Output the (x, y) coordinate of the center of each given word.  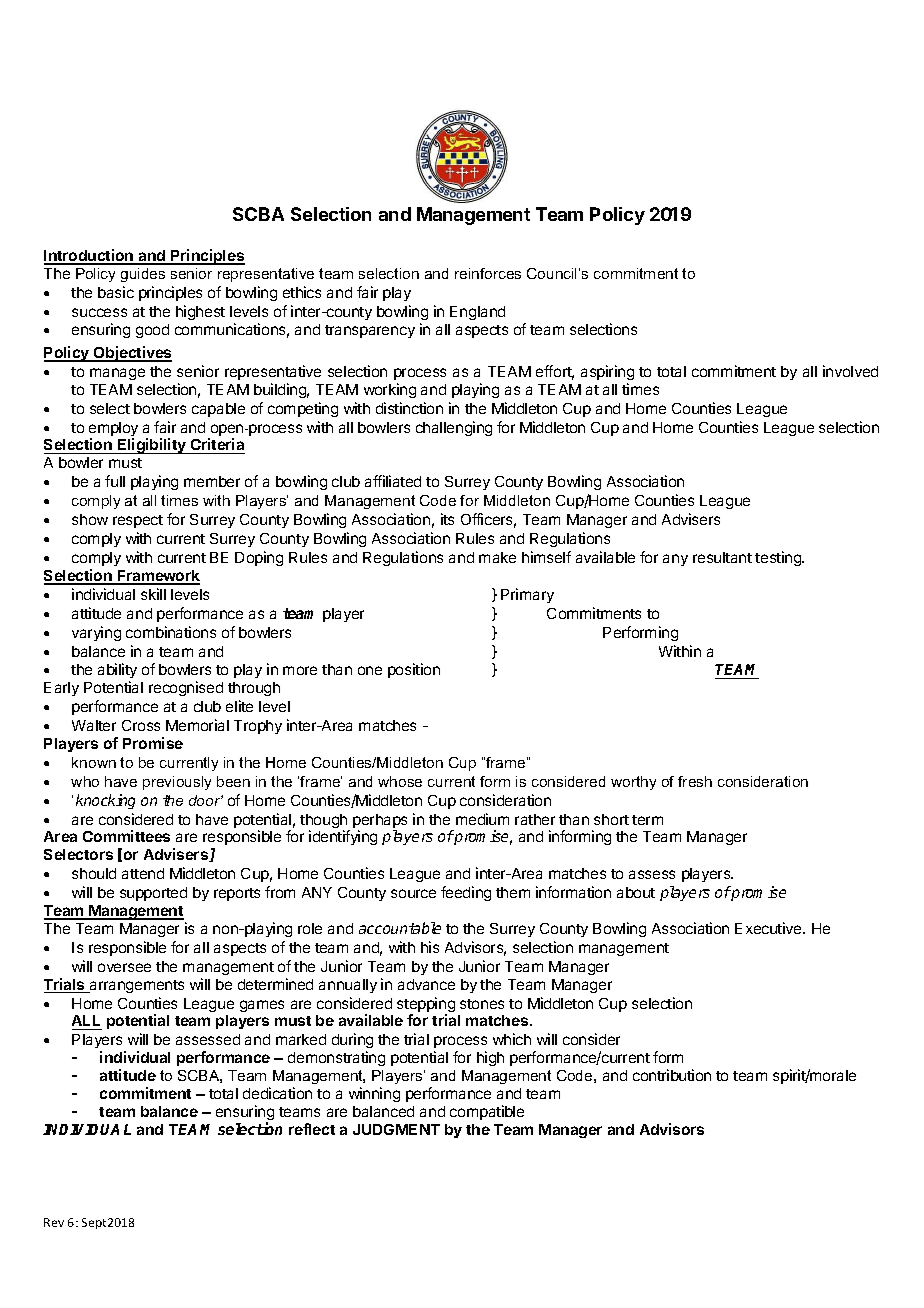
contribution (672, 1075)
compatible (487, 1112)
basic (116, 292)
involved (850, 371)
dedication (277, 1093)
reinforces (488, 273)
